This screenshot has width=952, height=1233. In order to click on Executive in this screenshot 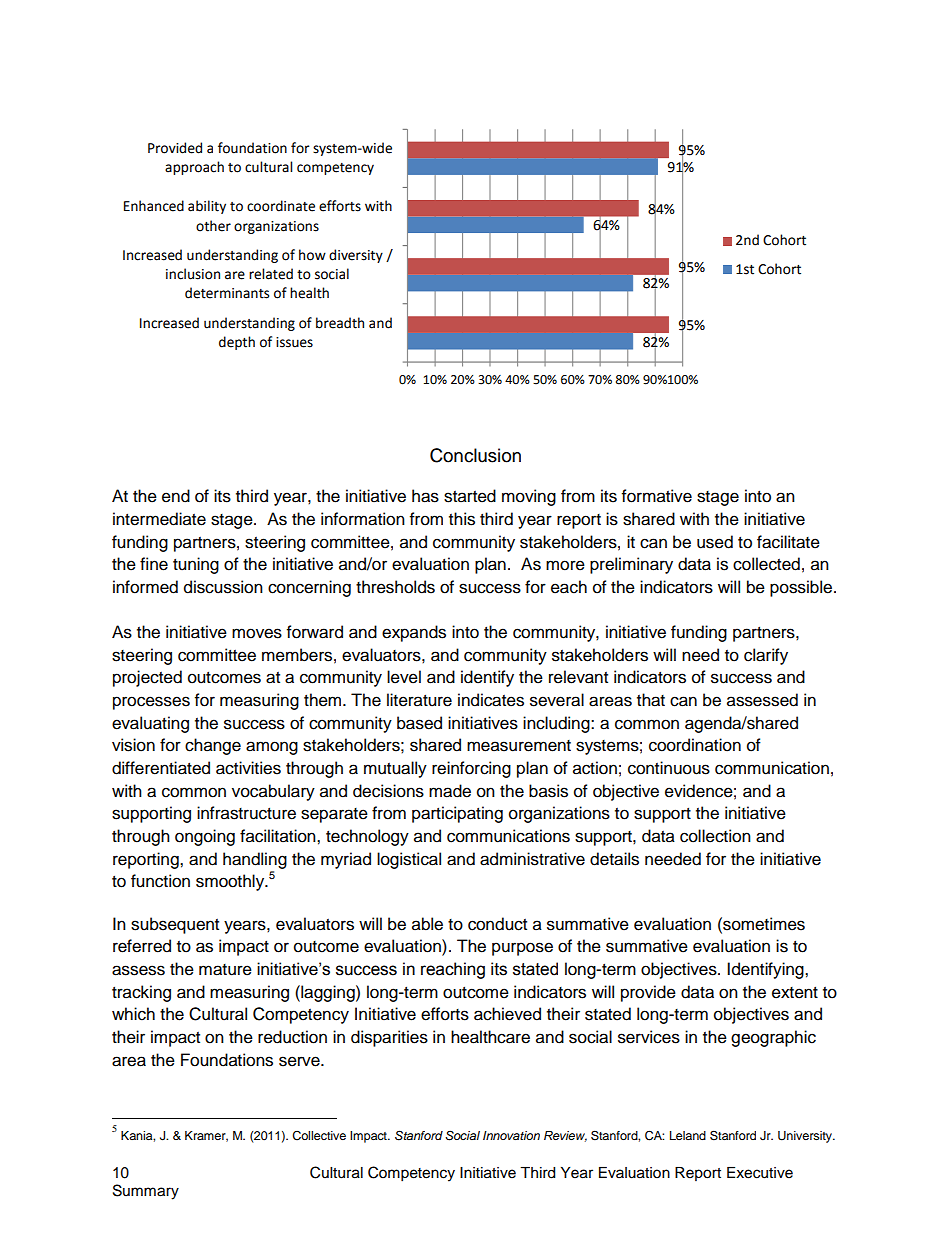, I will do `click(760, 1173)`.
